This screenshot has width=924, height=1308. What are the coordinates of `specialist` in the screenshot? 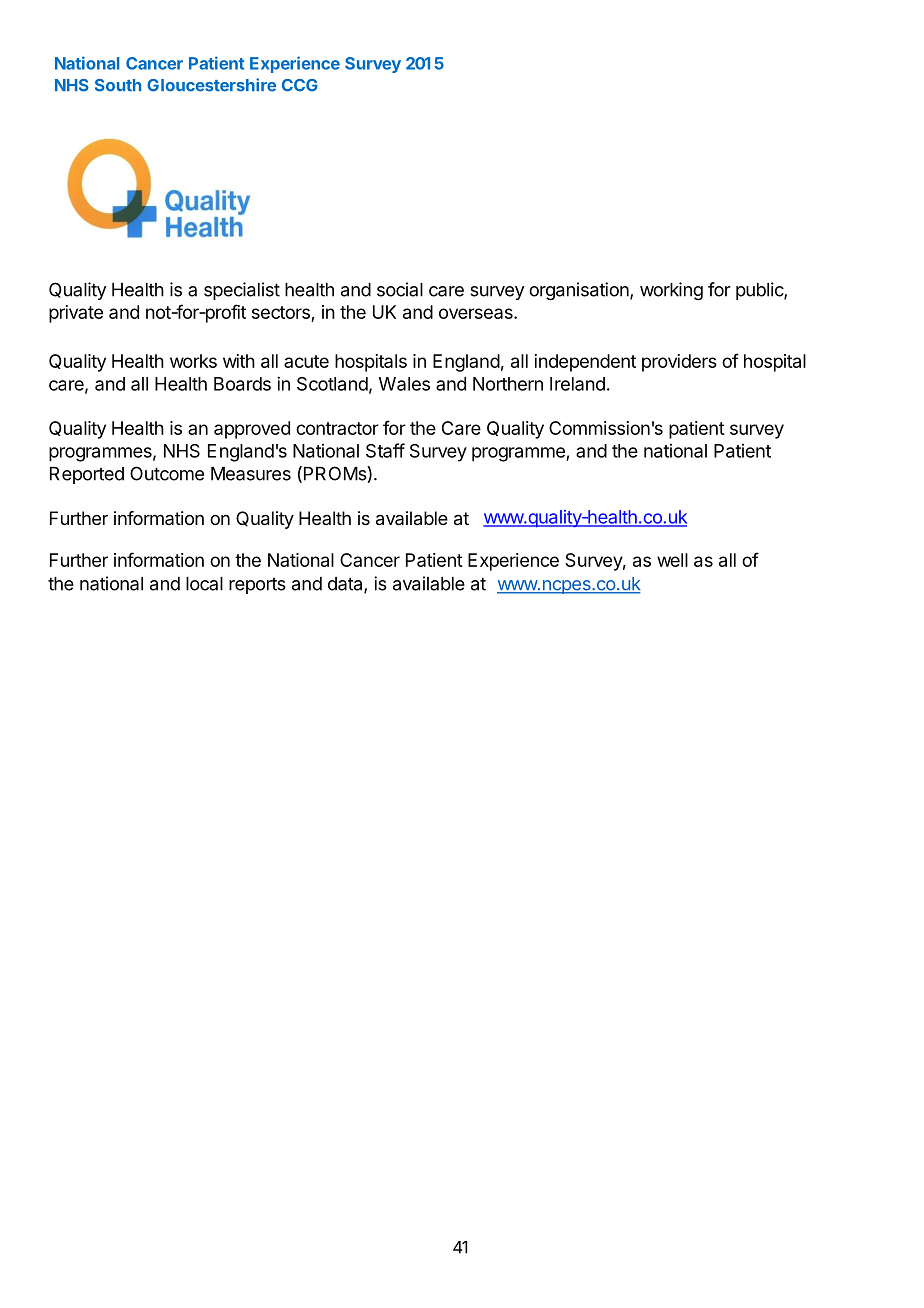 It's located at (242, 291).
